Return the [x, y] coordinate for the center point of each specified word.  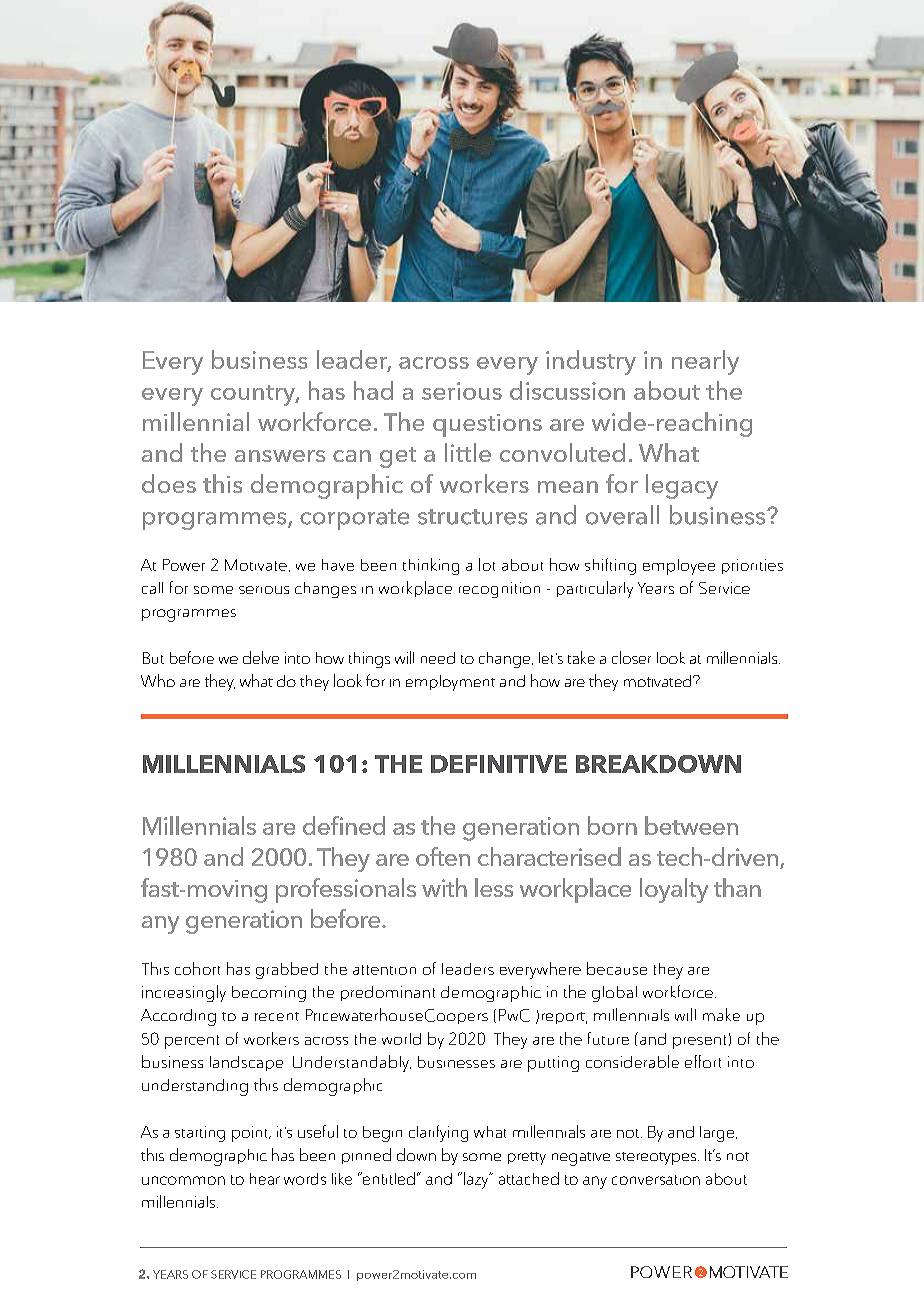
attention [384, 970]
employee [679, 567]
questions [487, 425]
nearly [705, 362]
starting [200, 1134]
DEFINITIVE [499, 764]
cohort [197, 968]
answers [280, 456]
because [617, 968]
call [152, 588]
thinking [431, 566]
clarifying [438, 1133]
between [691, 825]
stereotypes [657, 1158]
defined [344, 825]
